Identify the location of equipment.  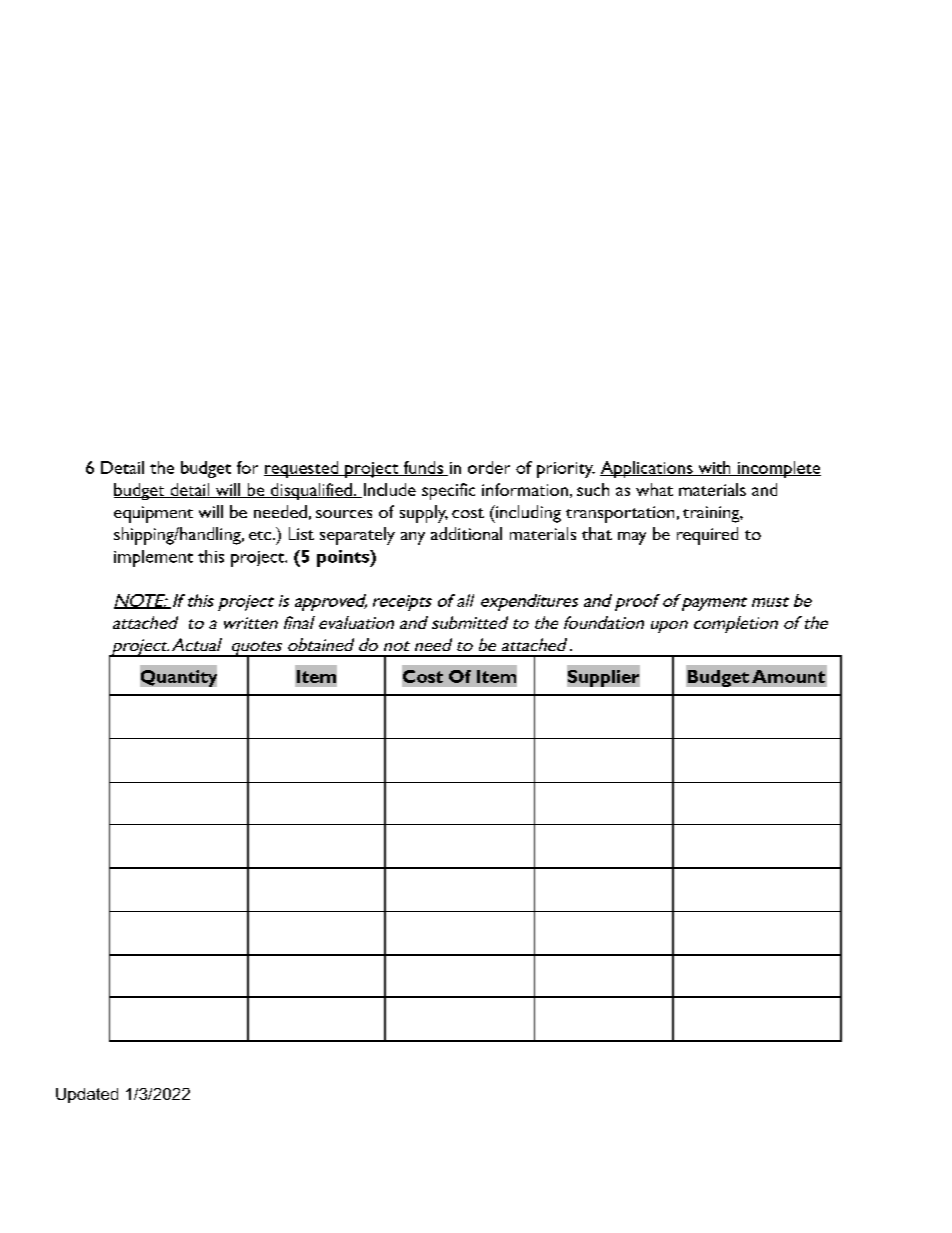
(153, 514).
